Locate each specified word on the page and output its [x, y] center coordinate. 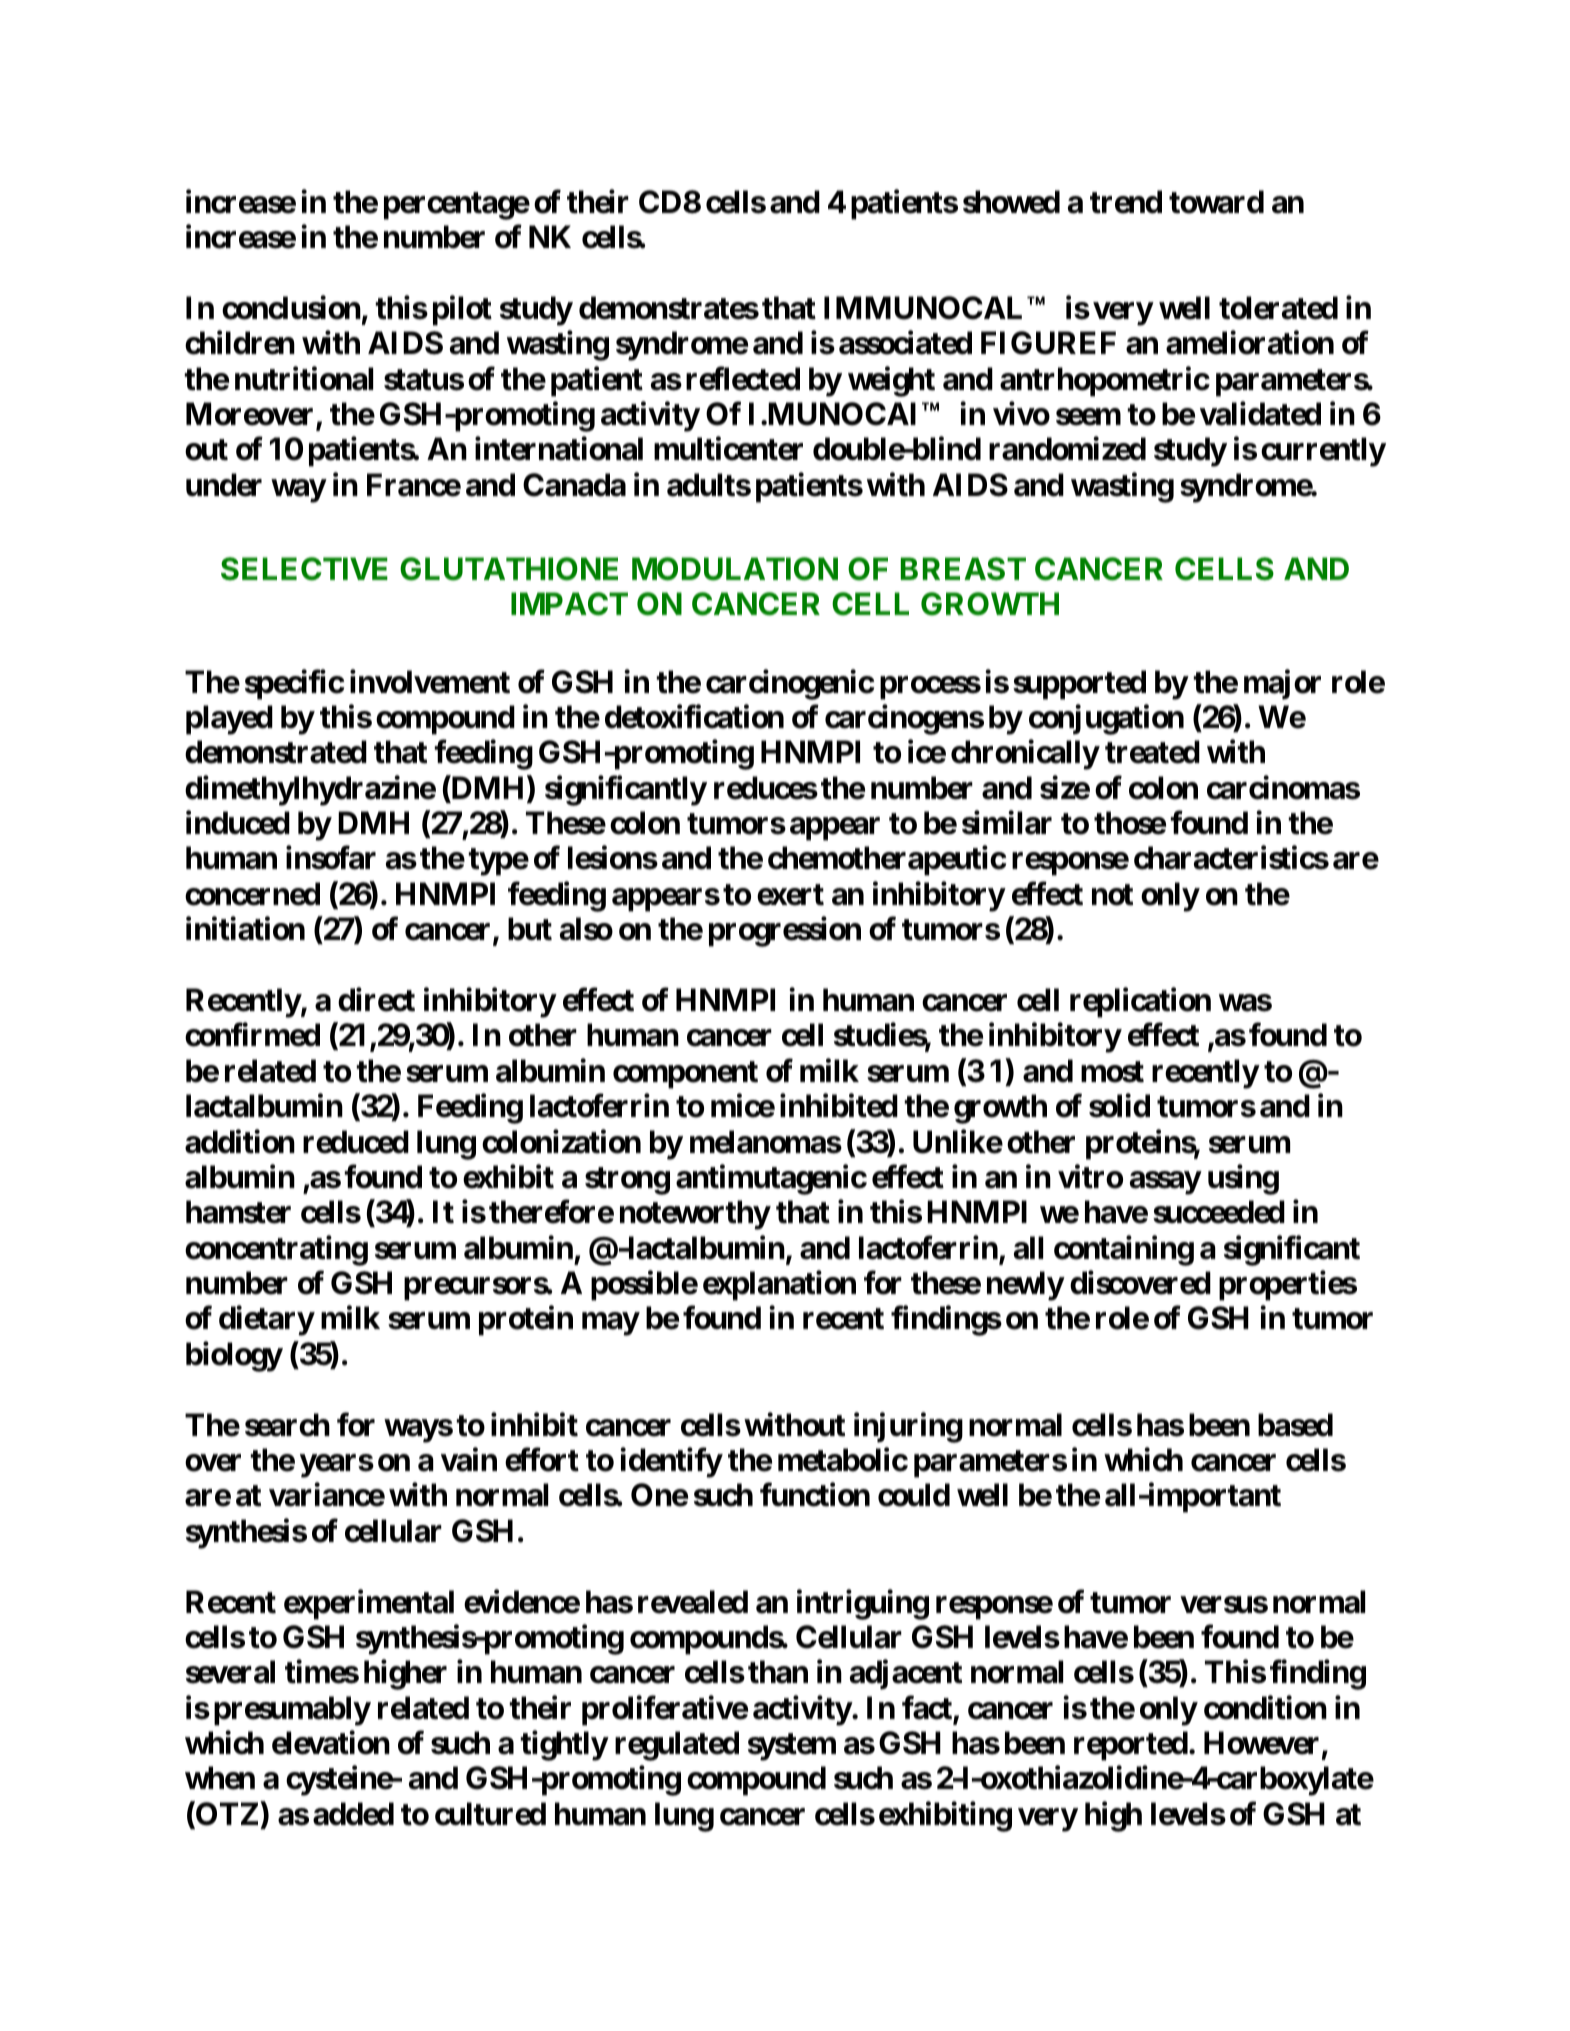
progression [785, 932]
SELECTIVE [304, 569]
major [1282, 684]
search [287, 1425]
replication [1140, 1003]
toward [1216, 202]
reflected [743, 378]
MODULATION [735, 569]
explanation [779, 1286]
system [792, 1747]
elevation [331, 1743]
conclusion [291, 308]
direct [376, 1000]
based [1295, 1425]
